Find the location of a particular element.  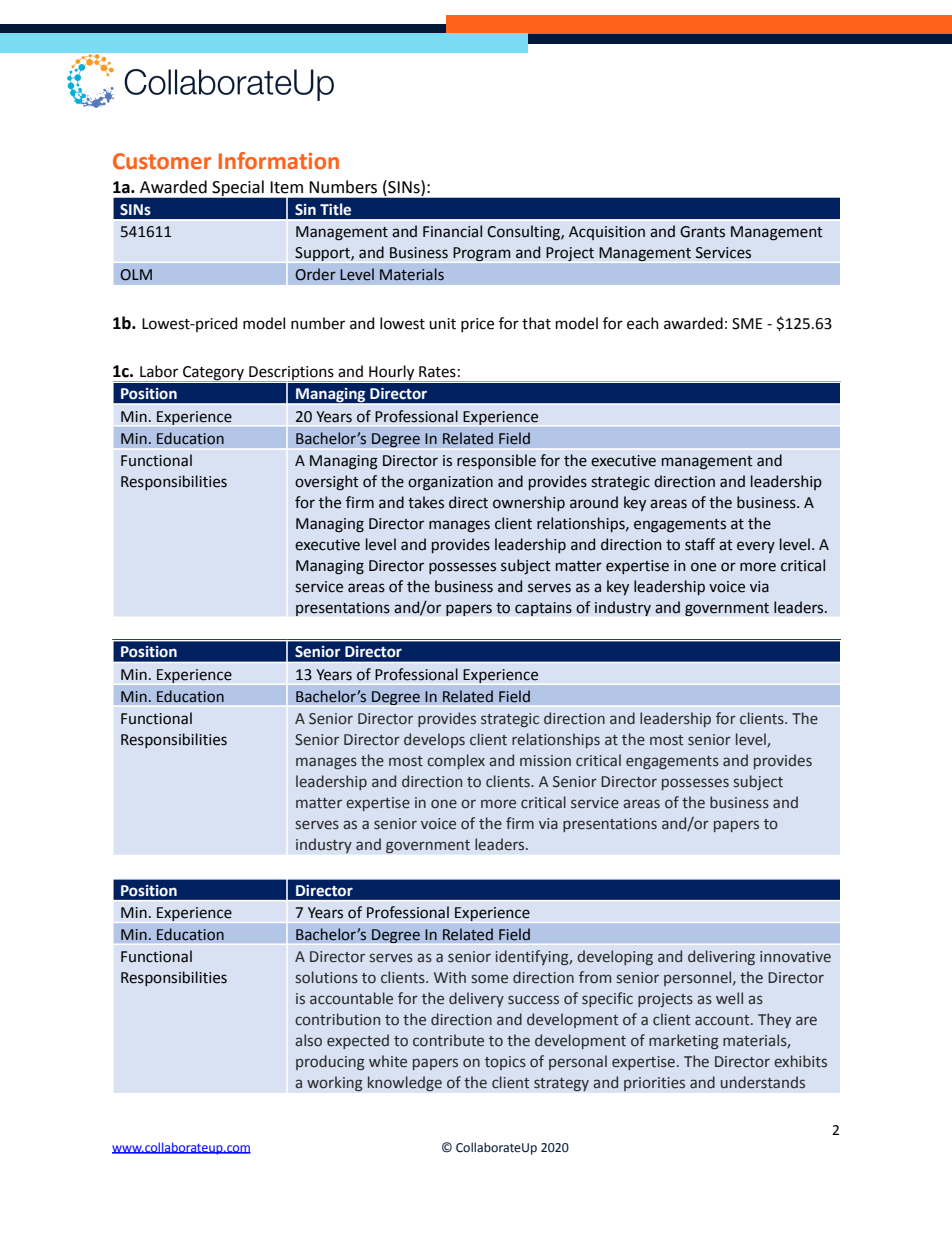

Grants is located at coordinates (702, 232).
